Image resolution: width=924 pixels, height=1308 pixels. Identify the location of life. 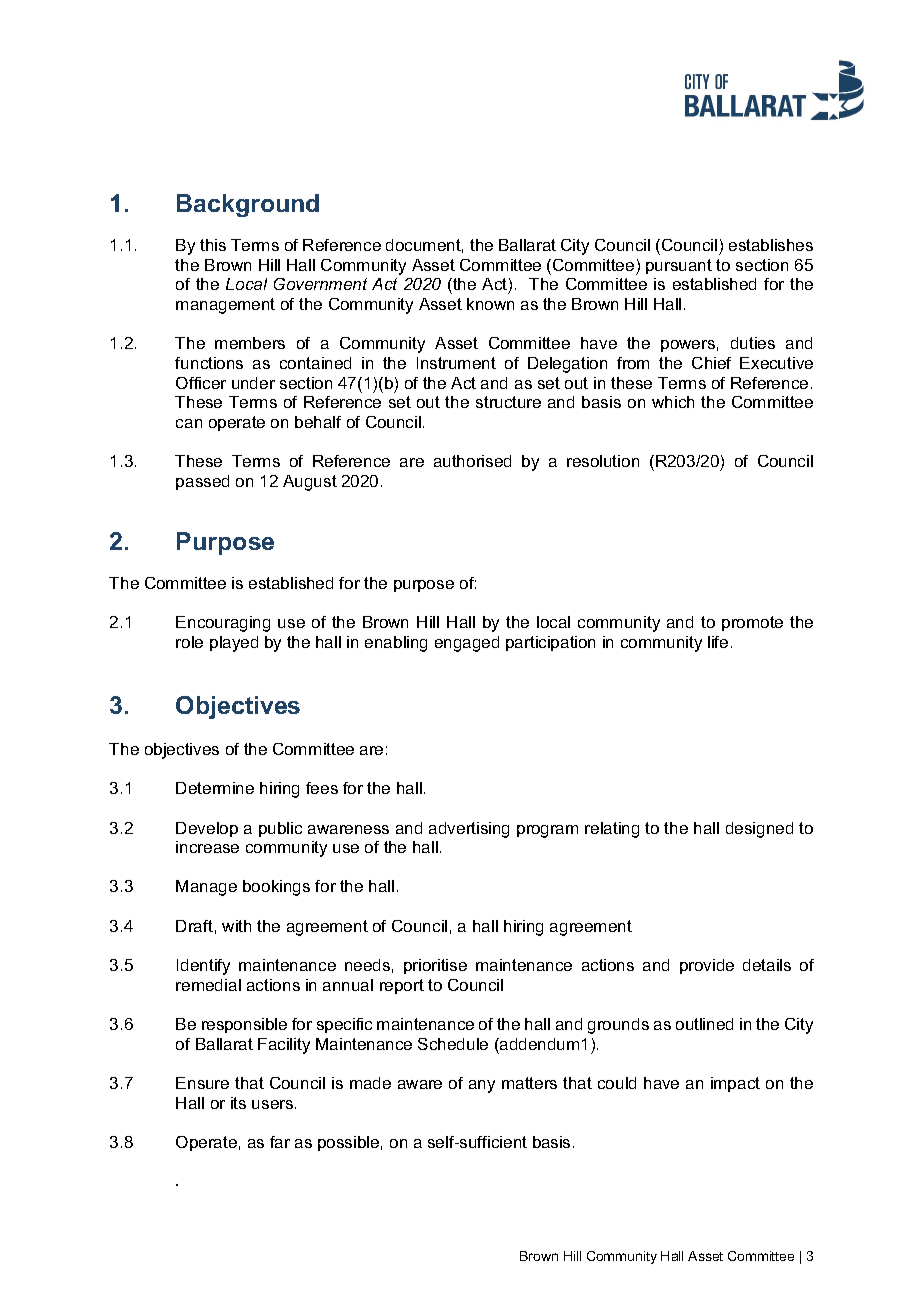
(718, 642).
